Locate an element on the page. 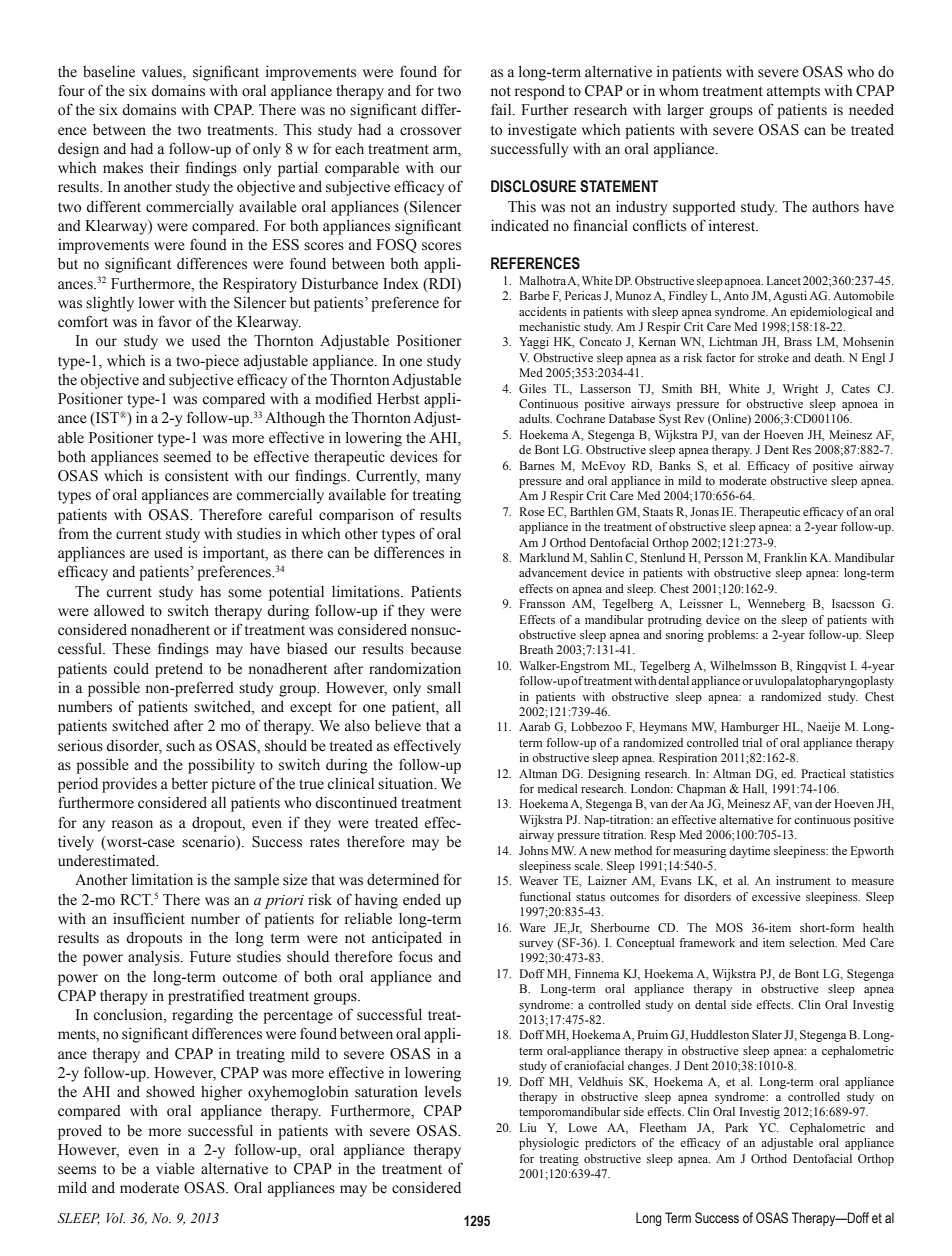 Image resolution: width=952 pixels, height=1256 pixels. because is located at coordinates (436, 649).
